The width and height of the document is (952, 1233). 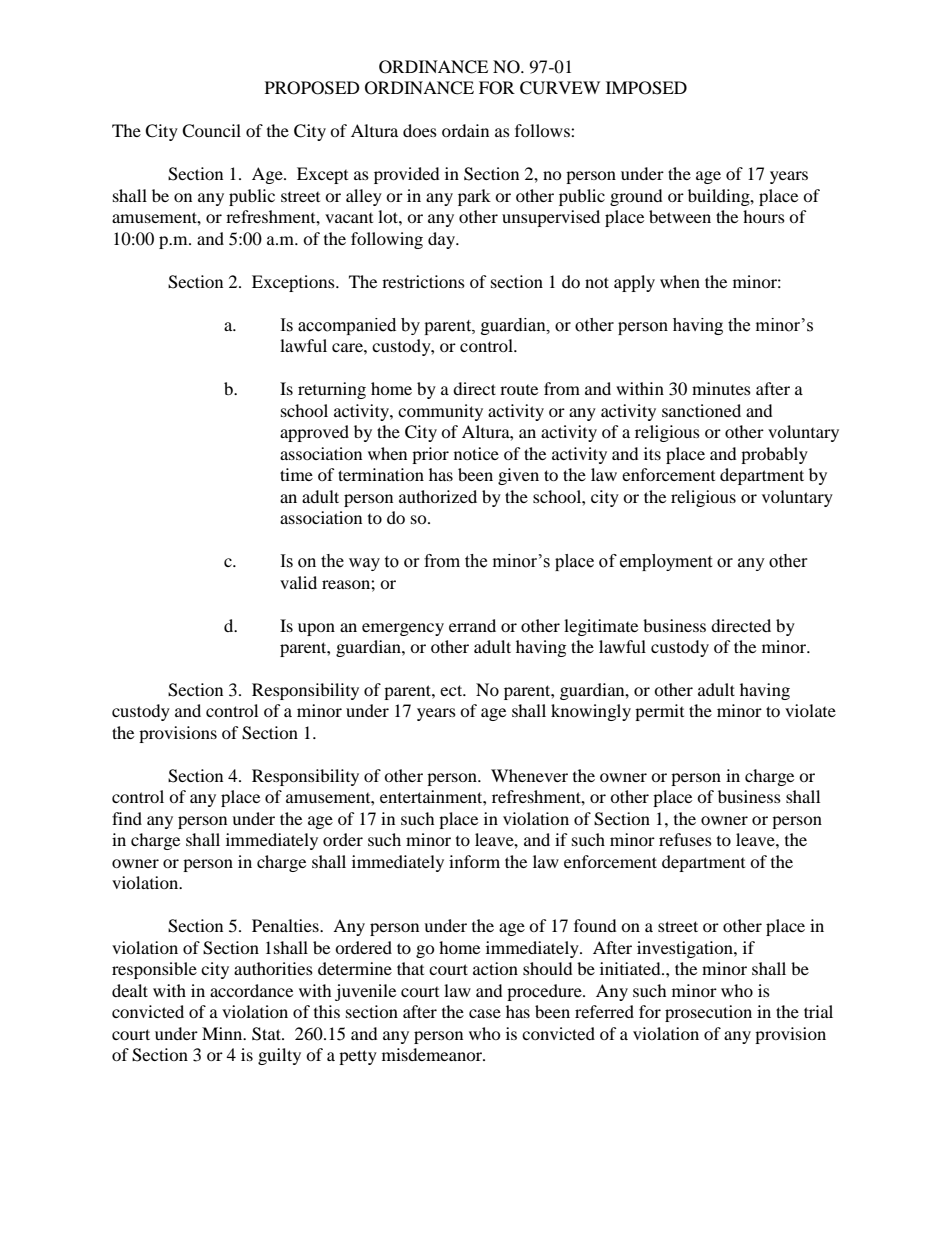 I want to click on route, so click(x=519, y=390).
